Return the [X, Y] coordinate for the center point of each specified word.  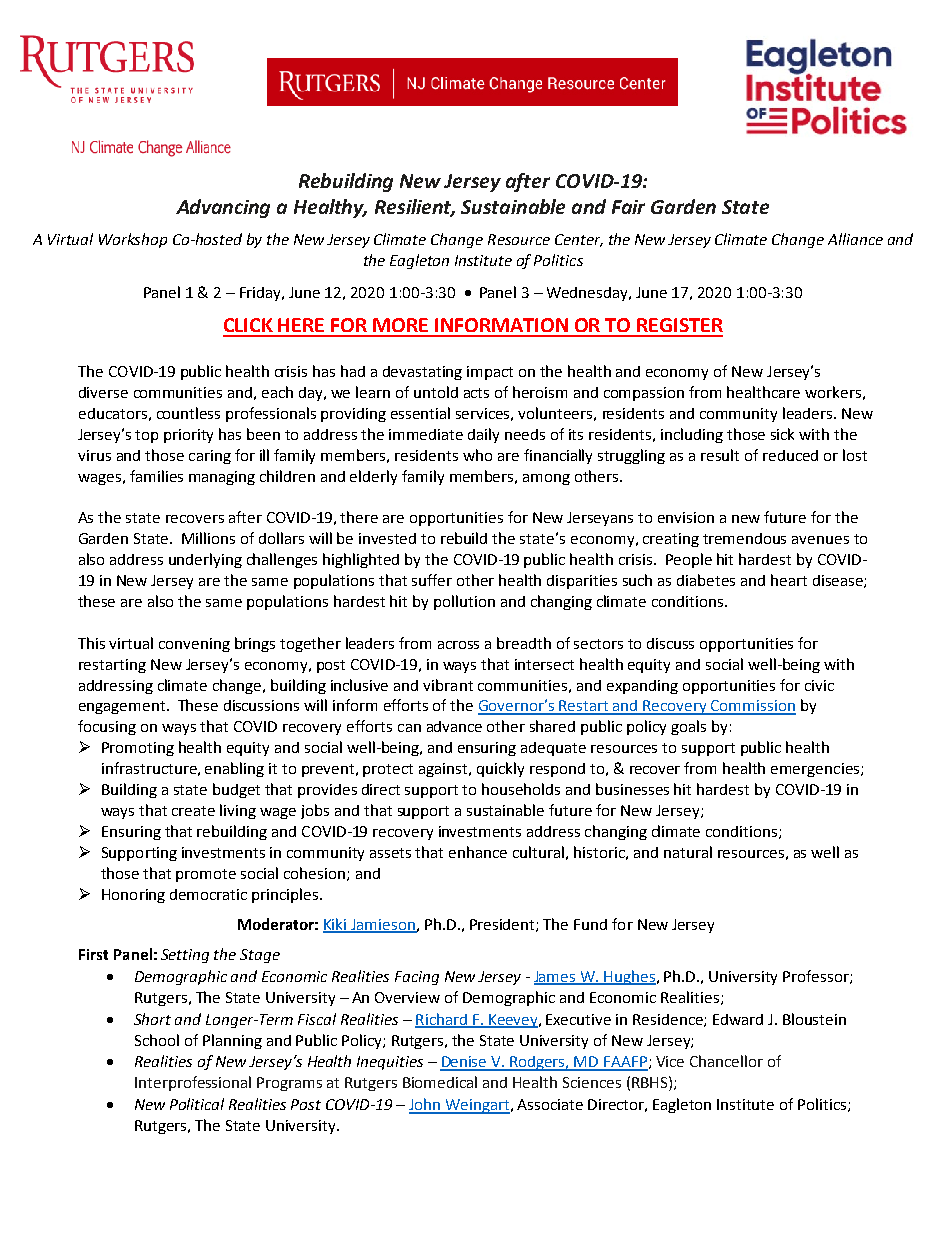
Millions [208, 538]
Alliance [855, 239]
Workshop [133, 240]
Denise [464, 1063]
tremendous [744, 538]
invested [387, 538]
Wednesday [588, 294]
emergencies [816, 770]
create [193, 811]
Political [197, 1104]
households [521, 789]
